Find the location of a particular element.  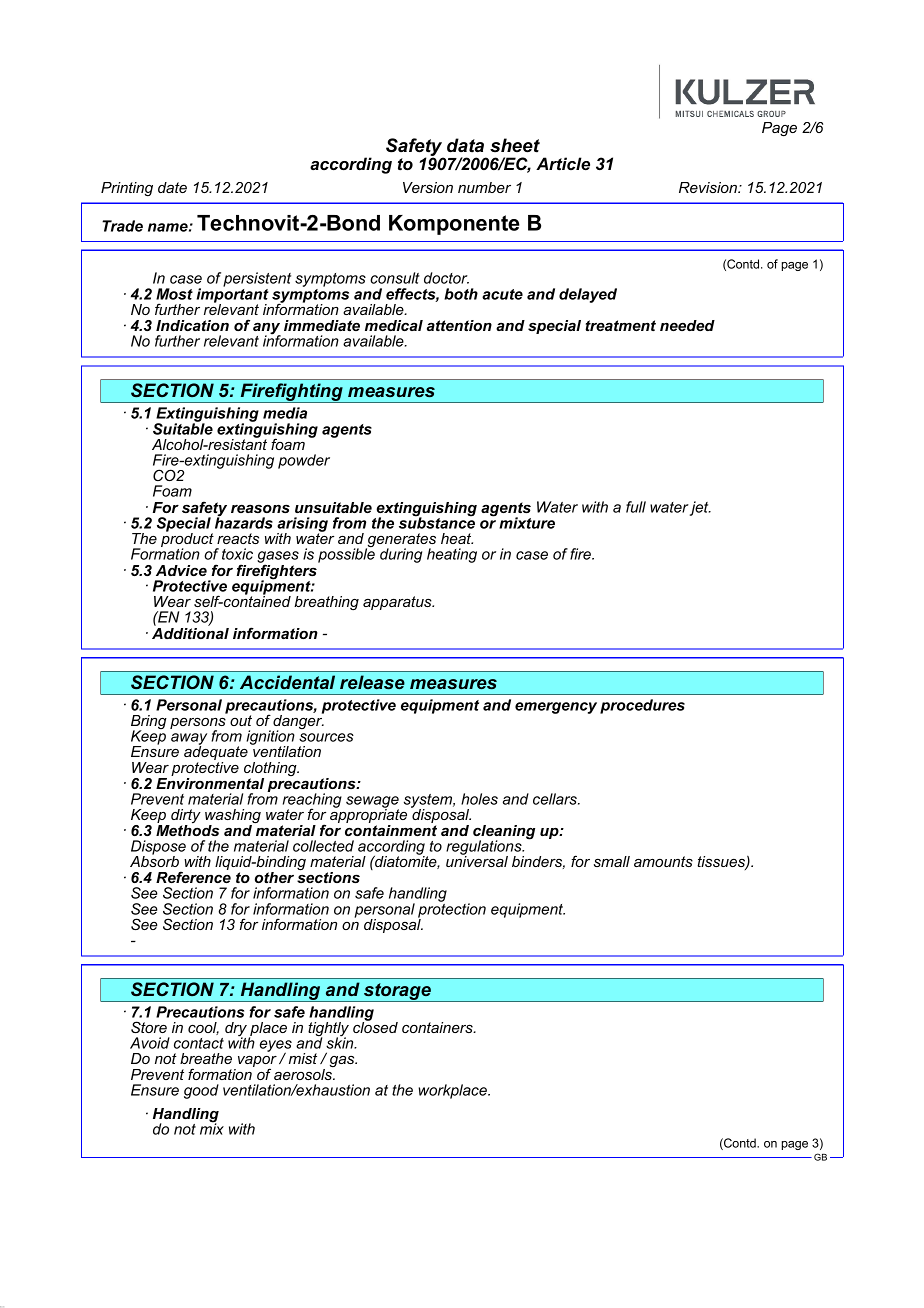

sewage is located at coordinates (372, 803).
